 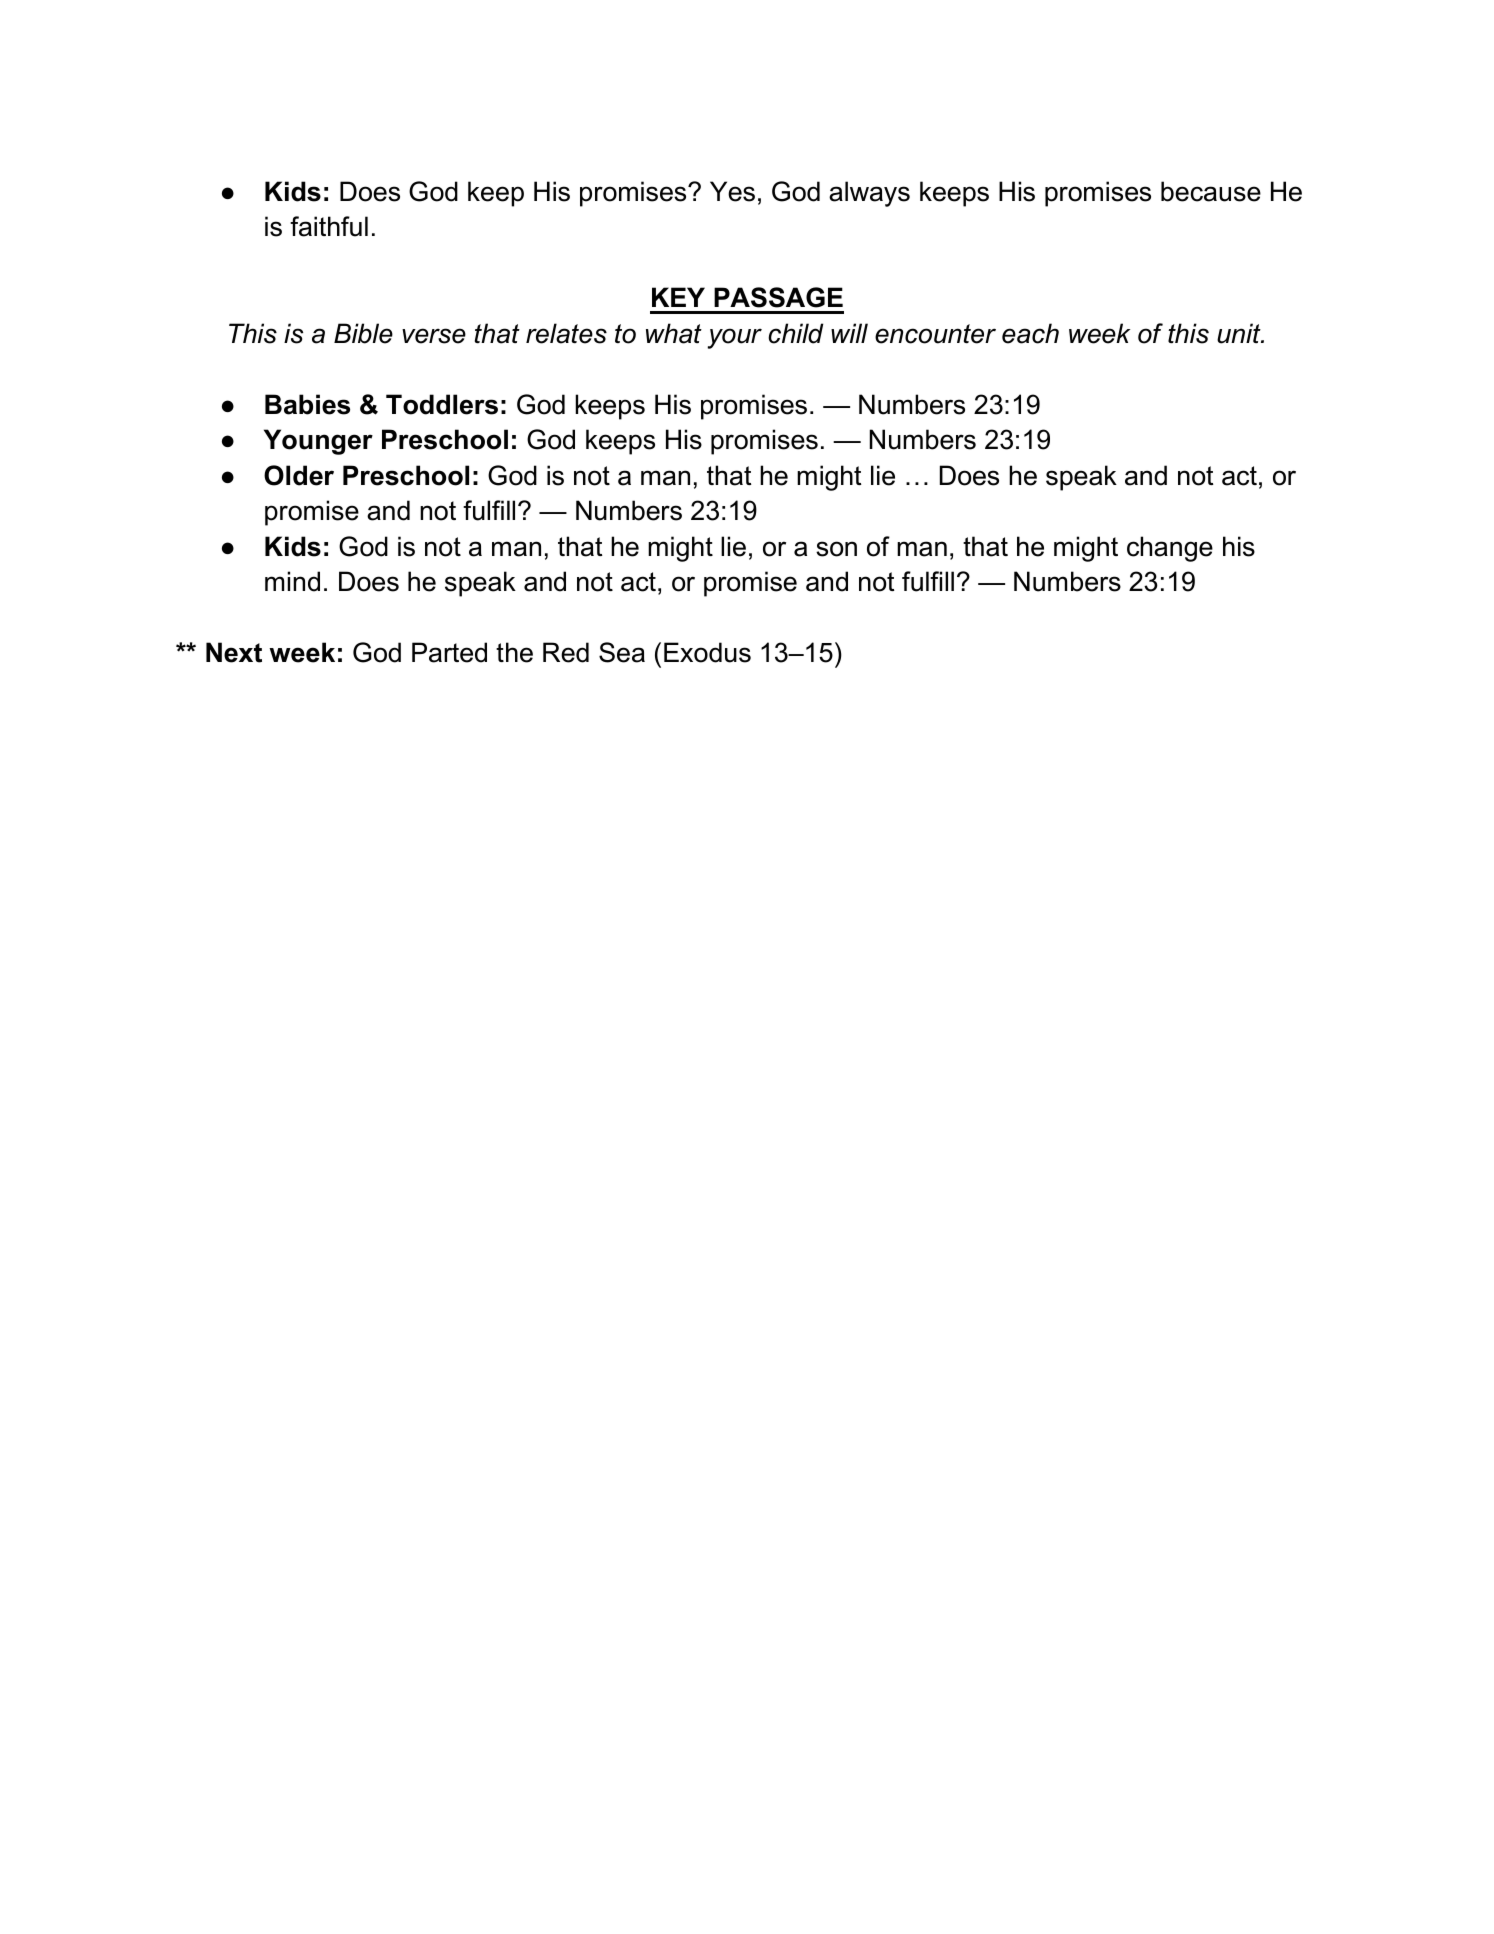 What do you see at coordinates (732, 191) in the screenshot?
I see `Yes` at bounding box center [732, 191].
